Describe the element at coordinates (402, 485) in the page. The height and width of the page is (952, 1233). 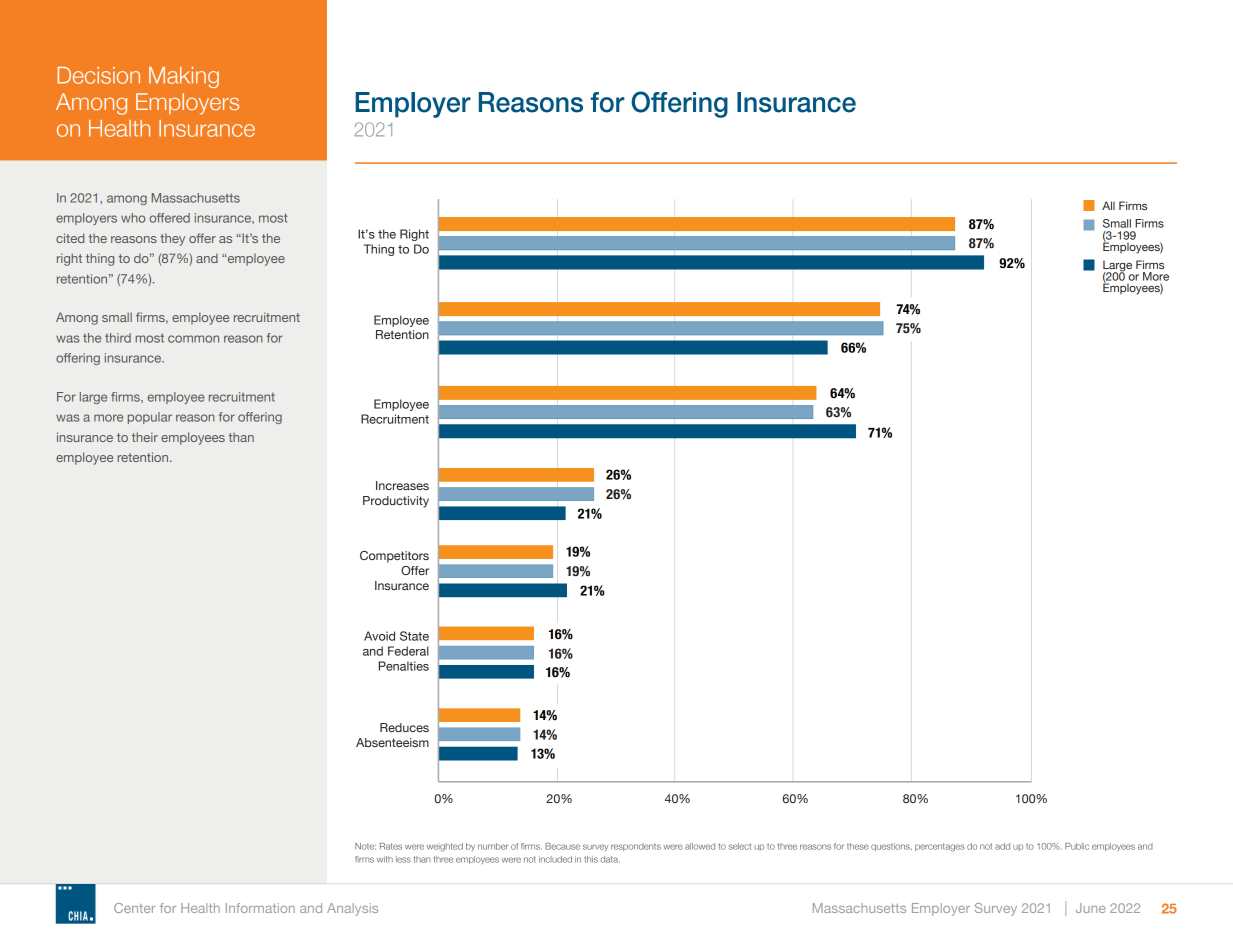
I see `Increases` at that location.
